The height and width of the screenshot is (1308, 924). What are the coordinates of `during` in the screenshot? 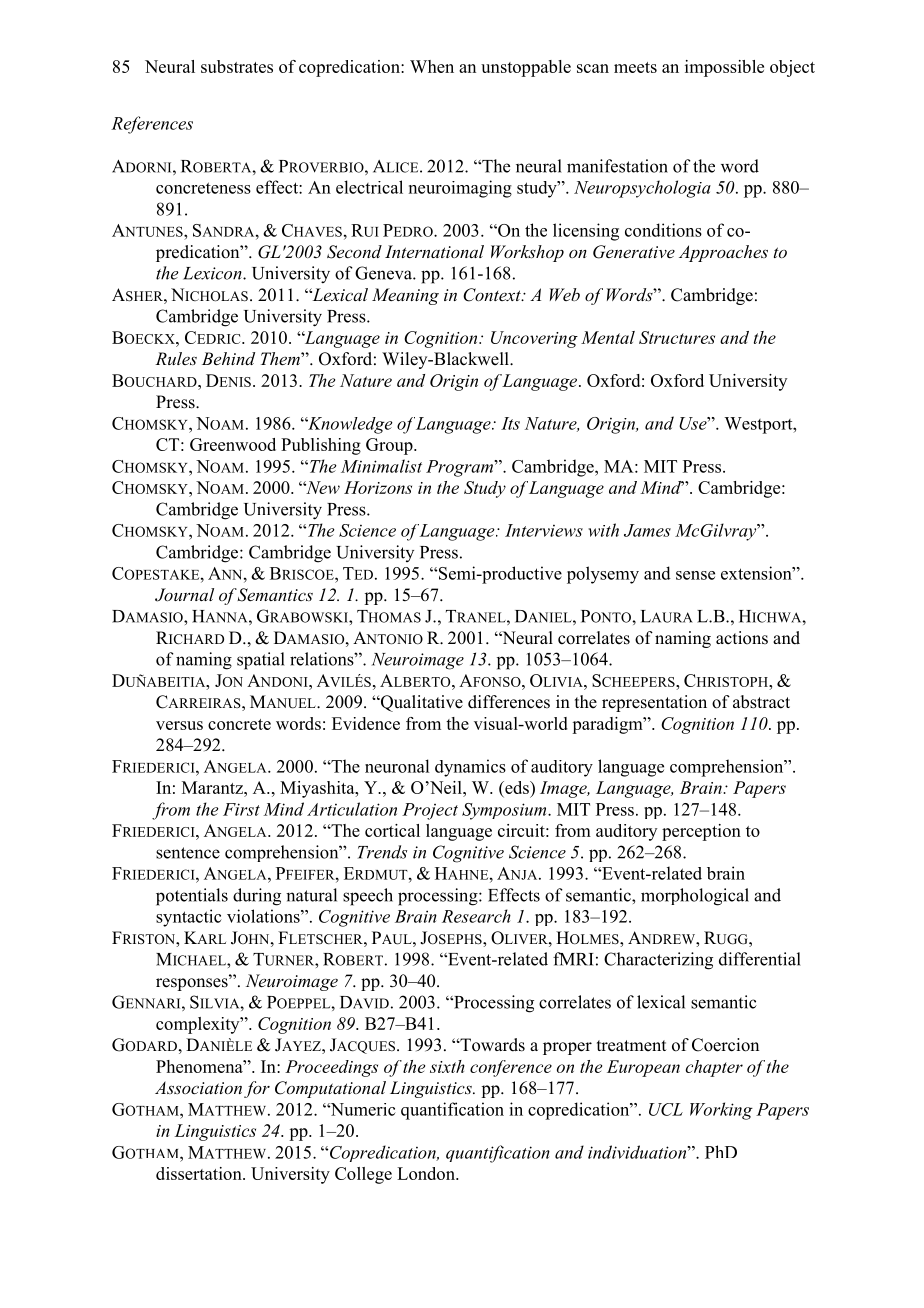 It's located at (257, 897).
